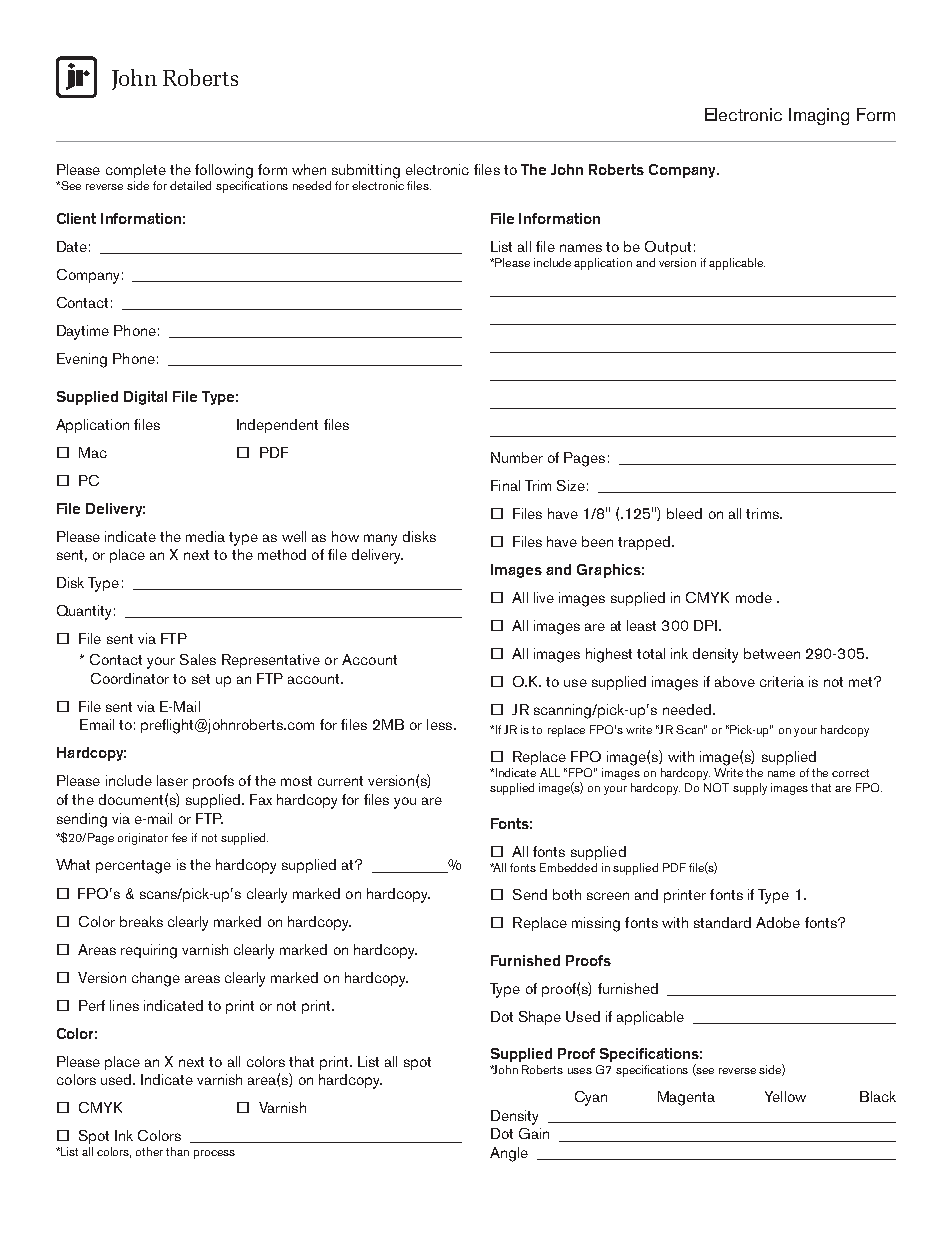 The height and width of the screenshot is (1233, 952). I want to click on Sales, so click(198, 659).
